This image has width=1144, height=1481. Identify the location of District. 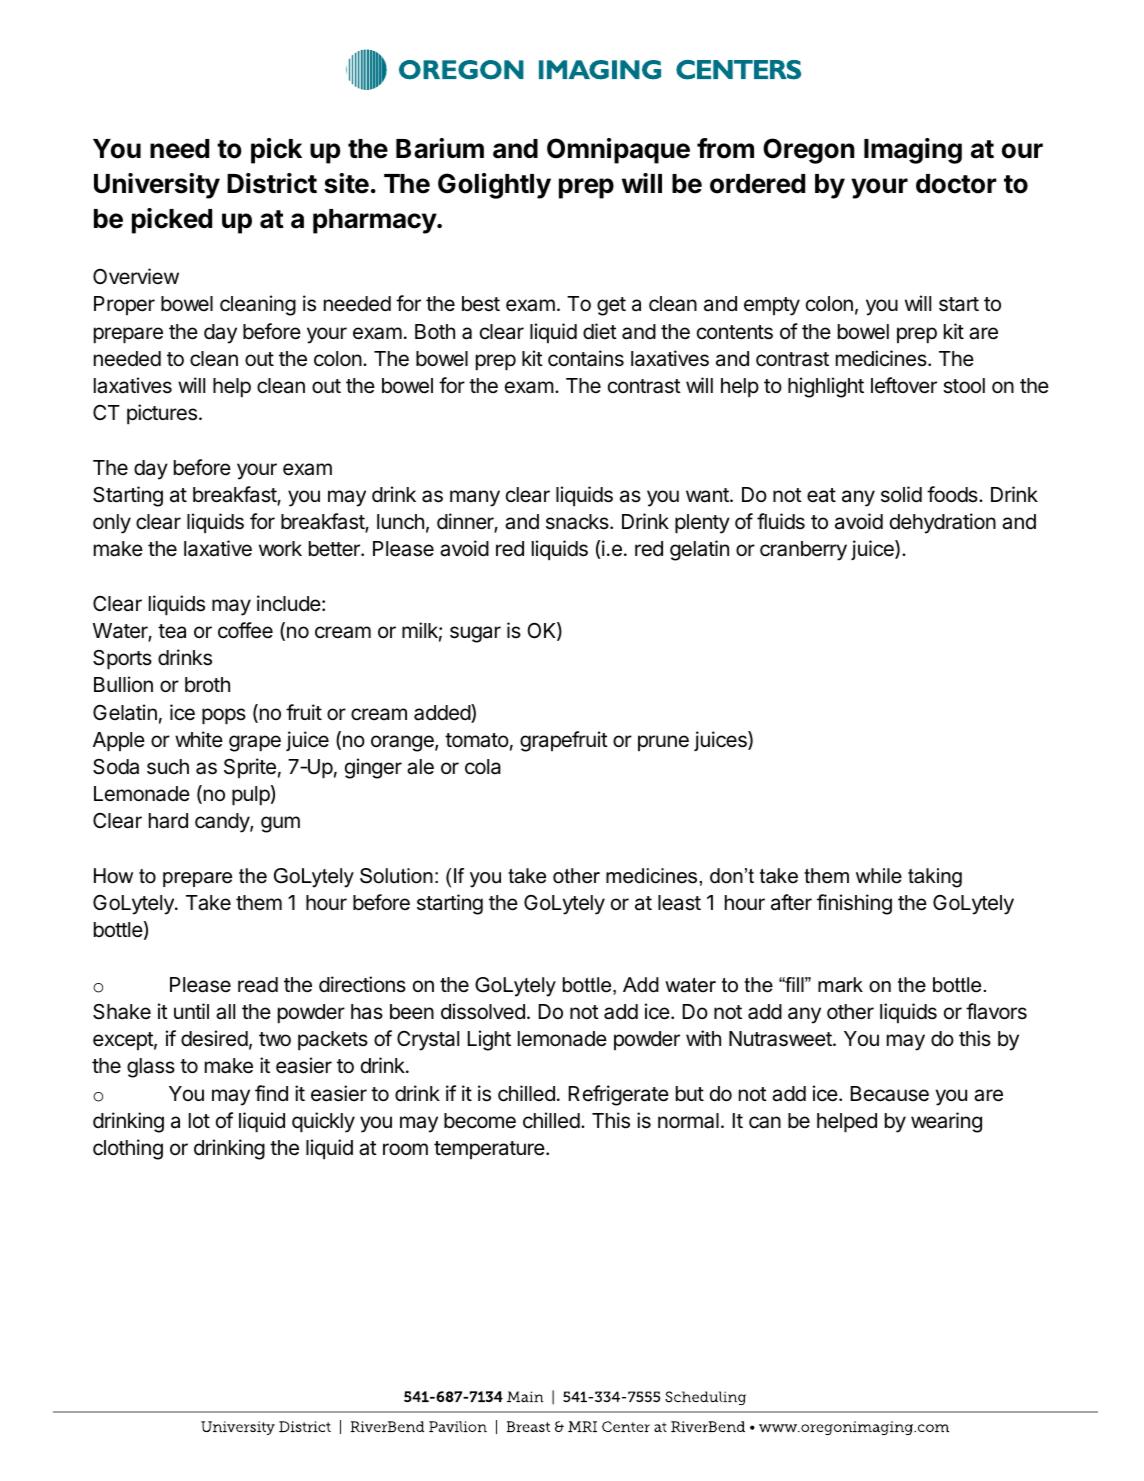
(272, 183).
